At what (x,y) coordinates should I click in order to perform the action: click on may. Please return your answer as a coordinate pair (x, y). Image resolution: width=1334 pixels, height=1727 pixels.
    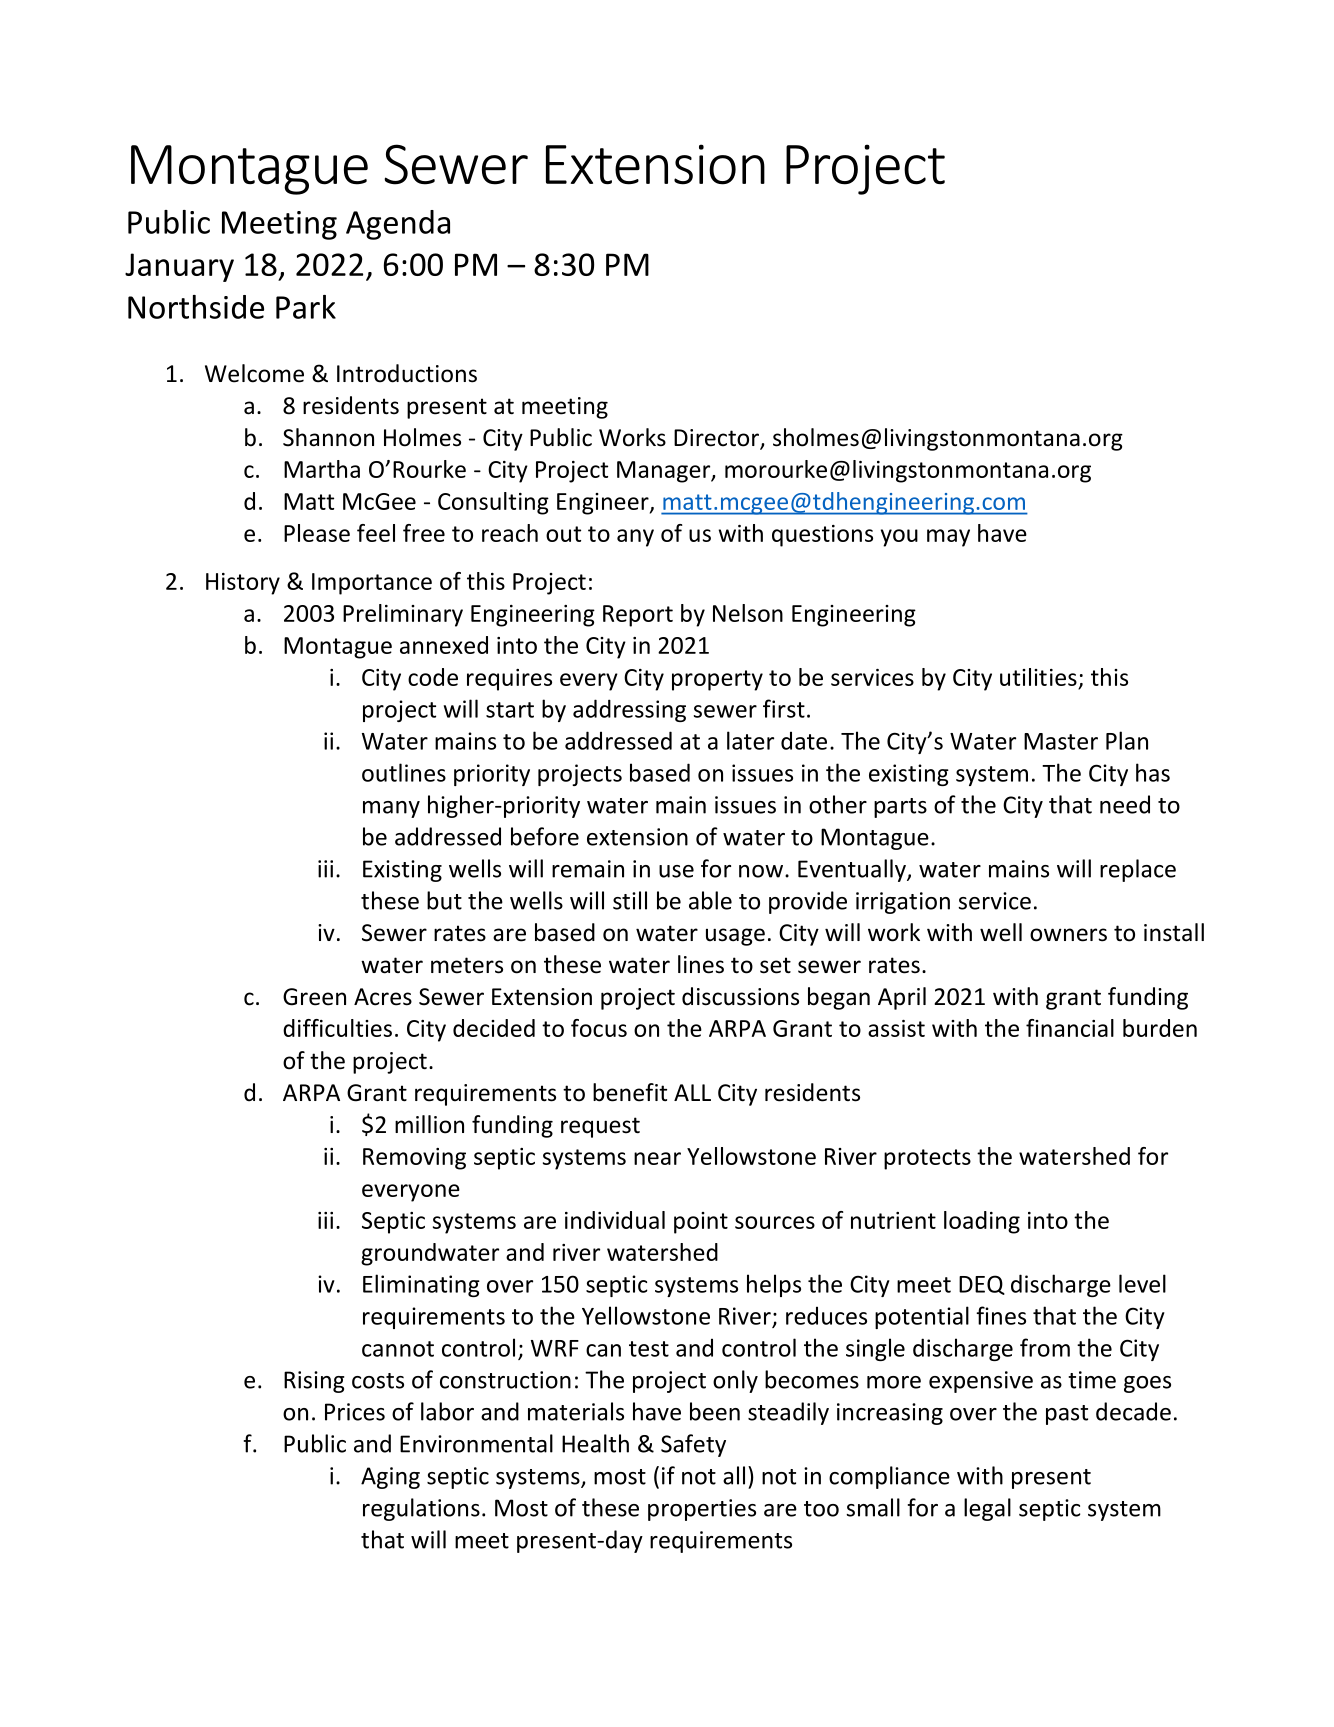
    Looking at the image, I should click on (948, 538).
